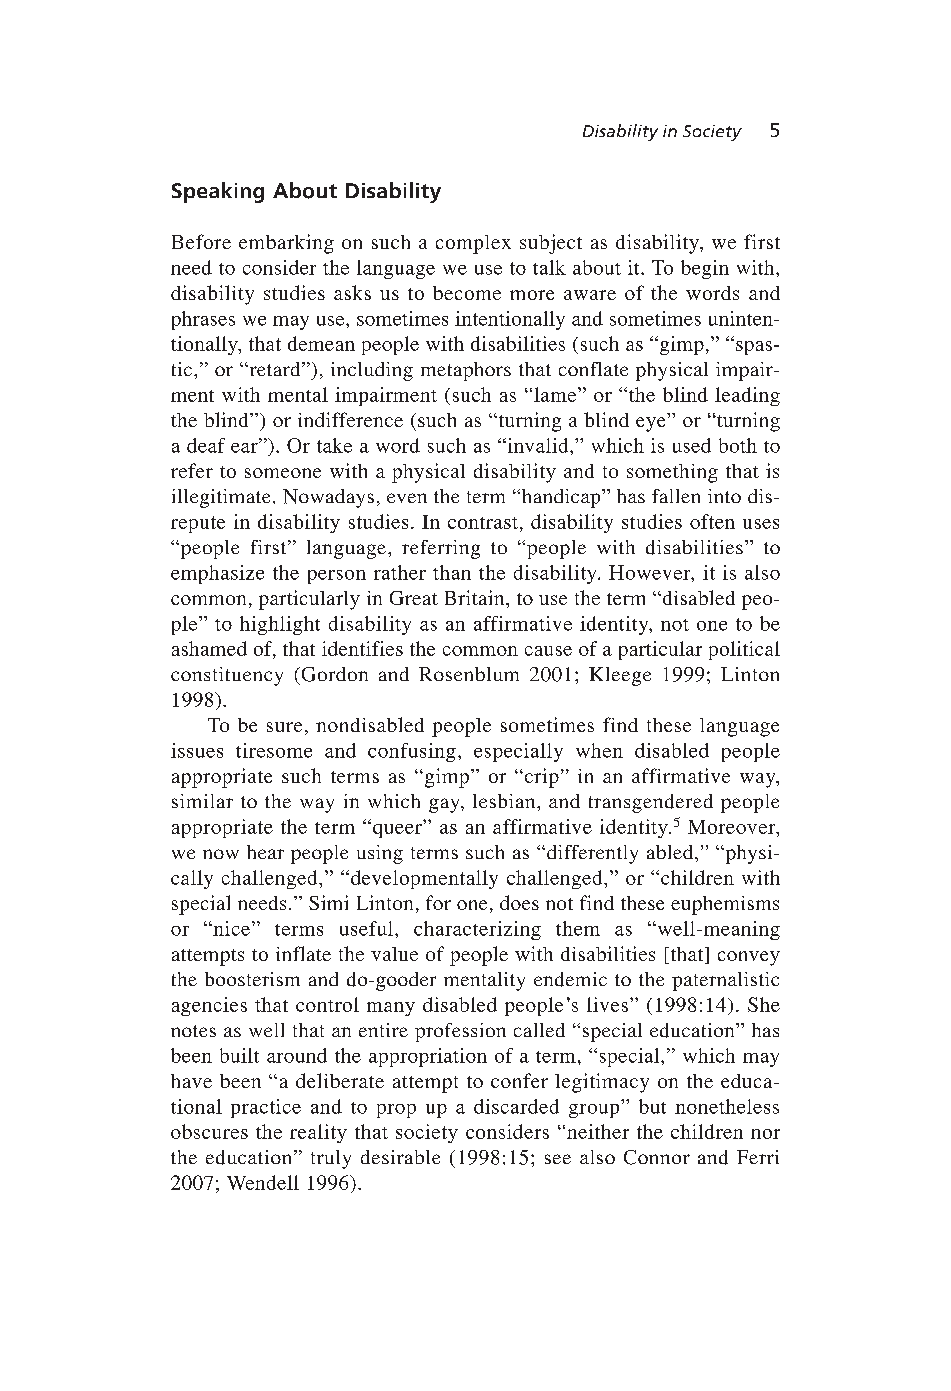  What do you see at coordinates (477, 930) in the screenshot?
I see `characterizing` at bounding box center [477, 930].
